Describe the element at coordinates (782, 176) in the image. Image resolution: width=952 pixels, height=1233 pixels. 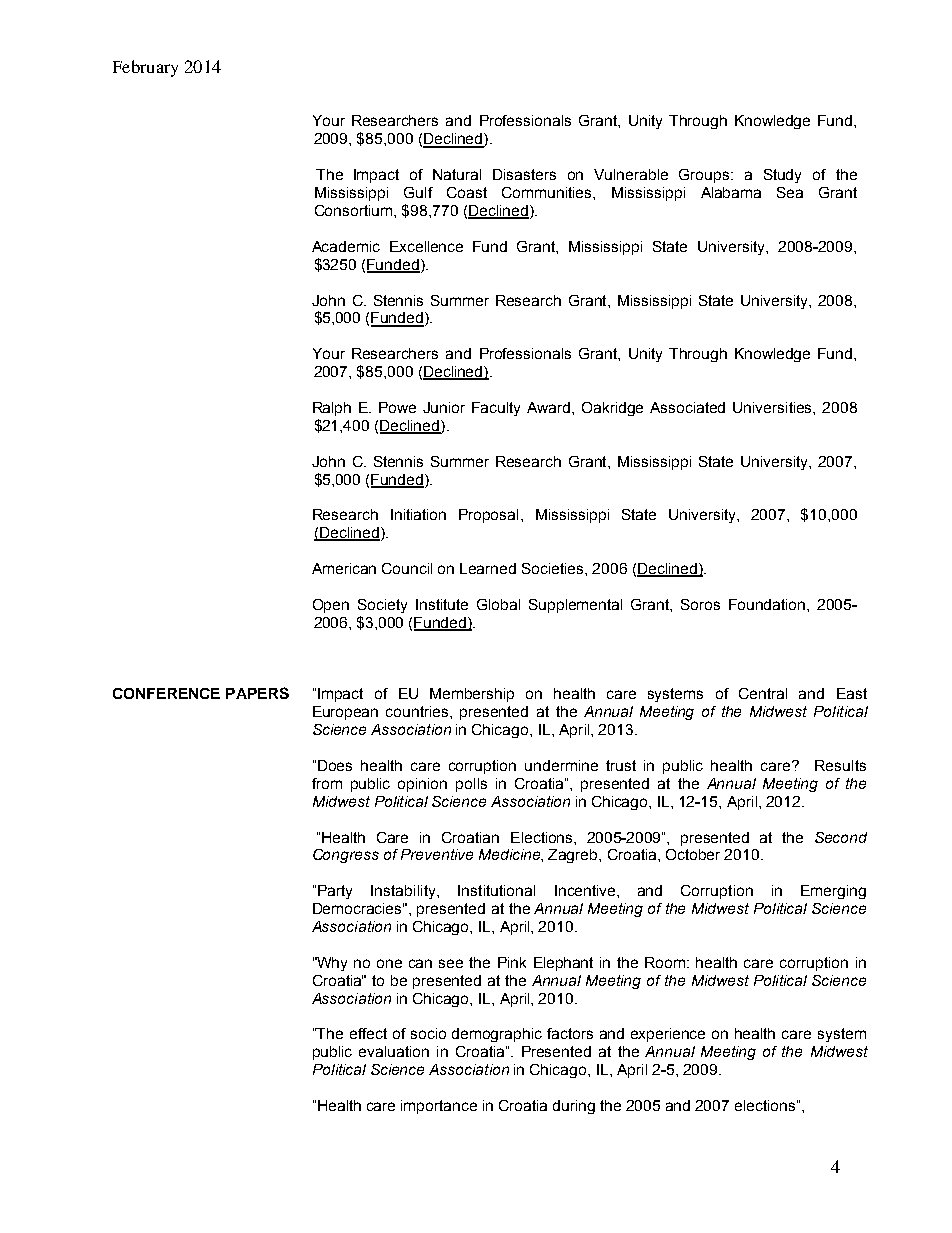
I see `Study` at that location.
